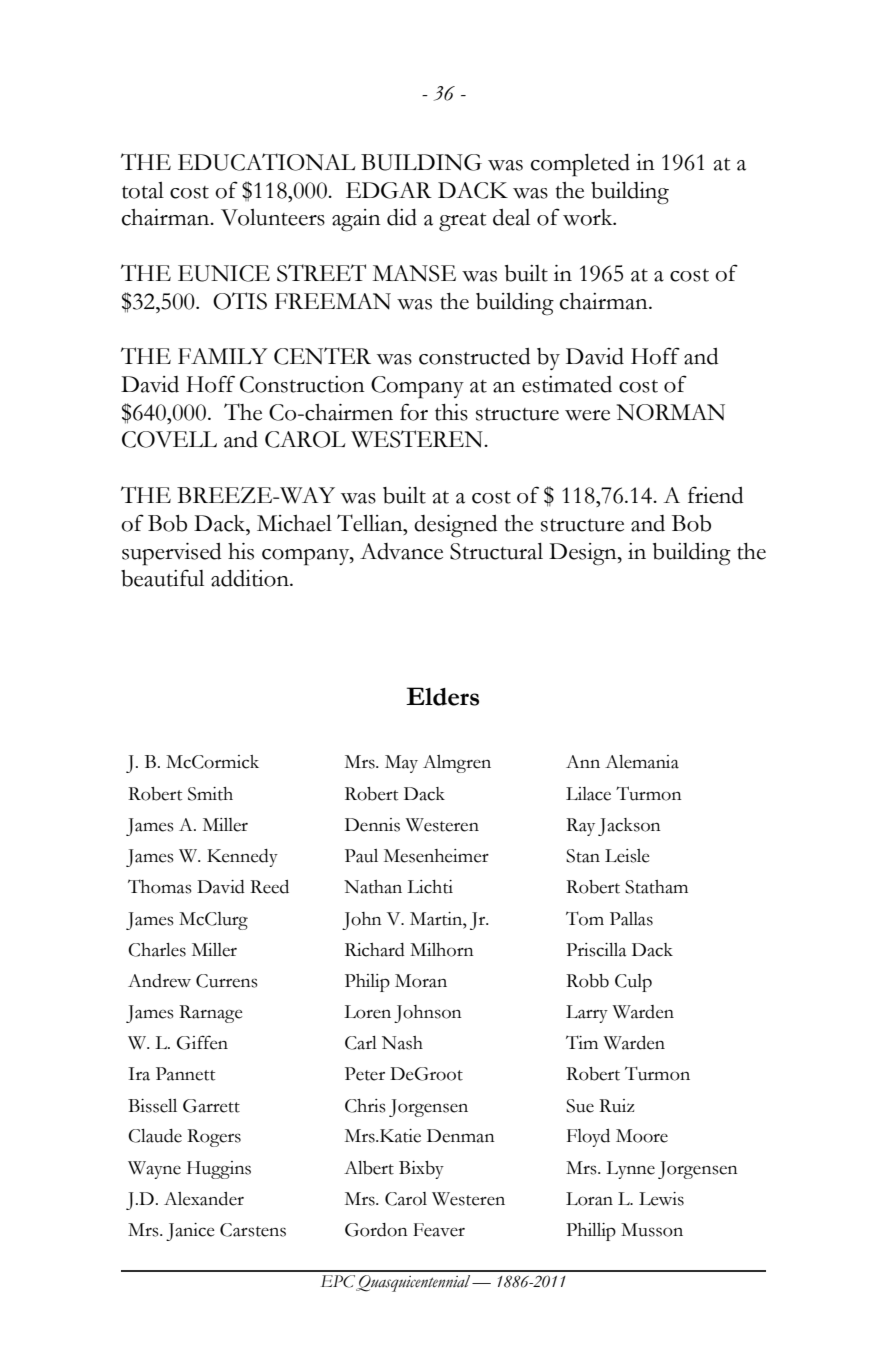 The width and height of the screenshot is (887, 1372). Describe the element at coordinates (143, 190) in the screenshot. I see `total` at that location.
